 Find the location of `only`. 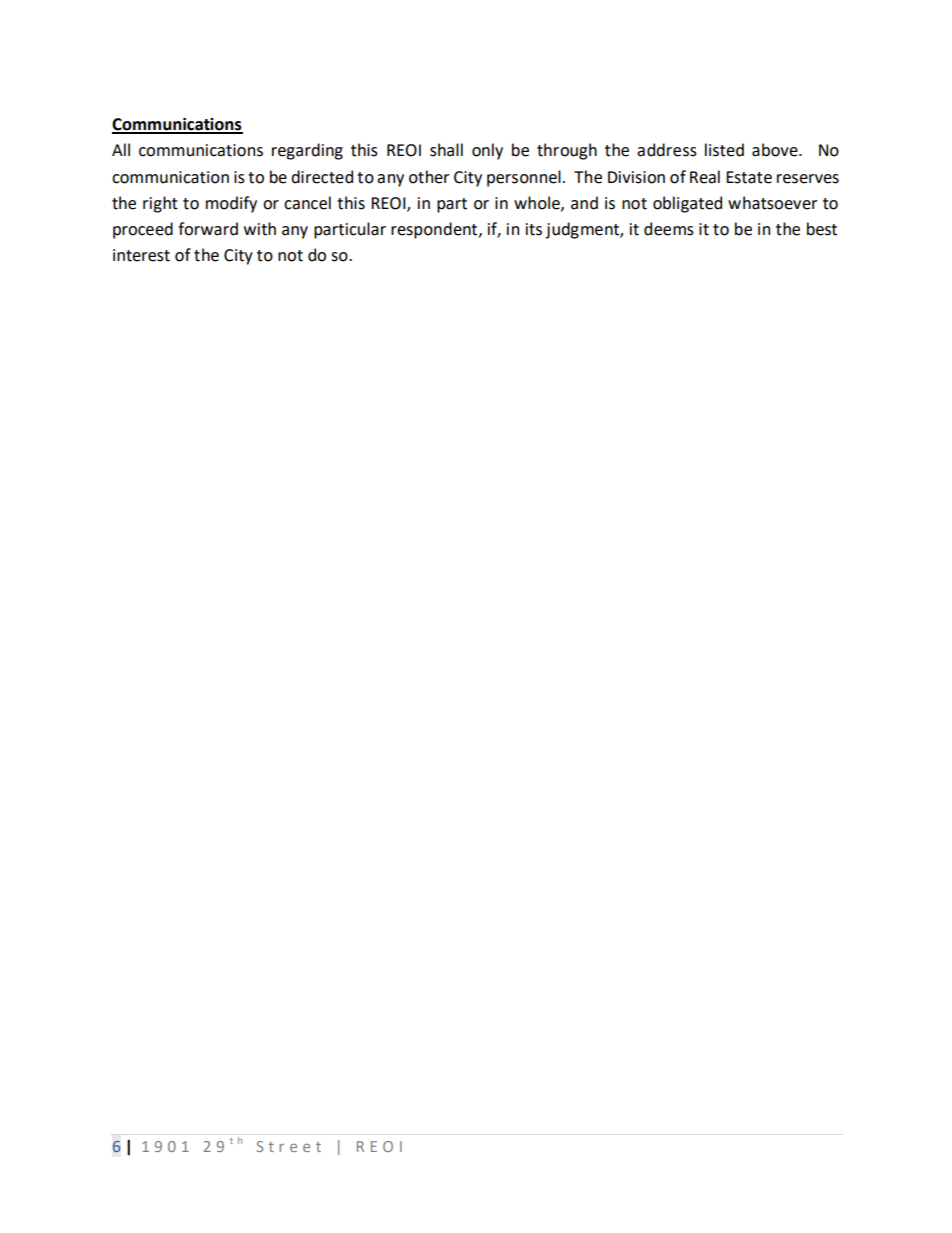

only is located at coordinates (487, 151).
